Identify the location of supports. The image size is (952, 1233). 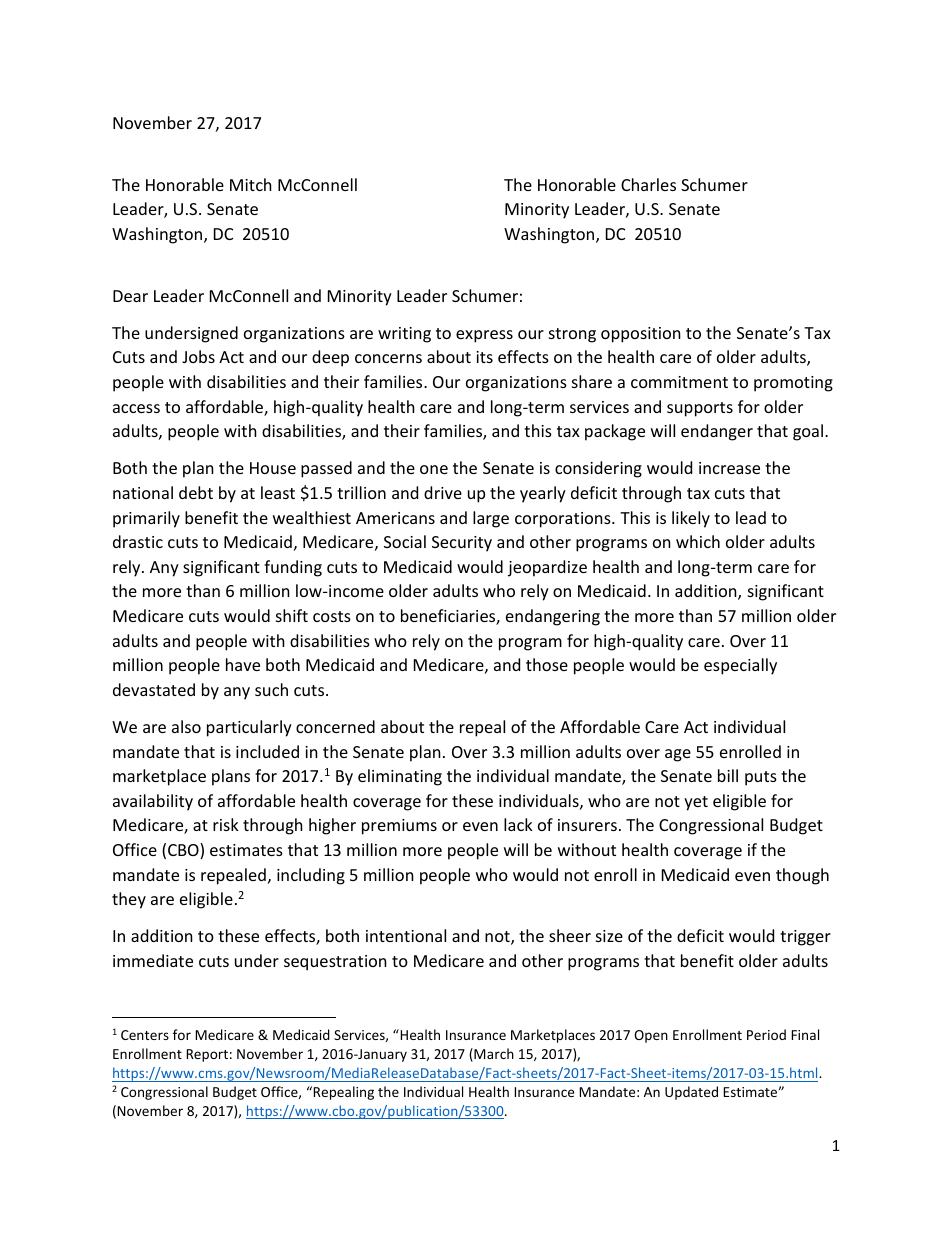
(700, 409).
